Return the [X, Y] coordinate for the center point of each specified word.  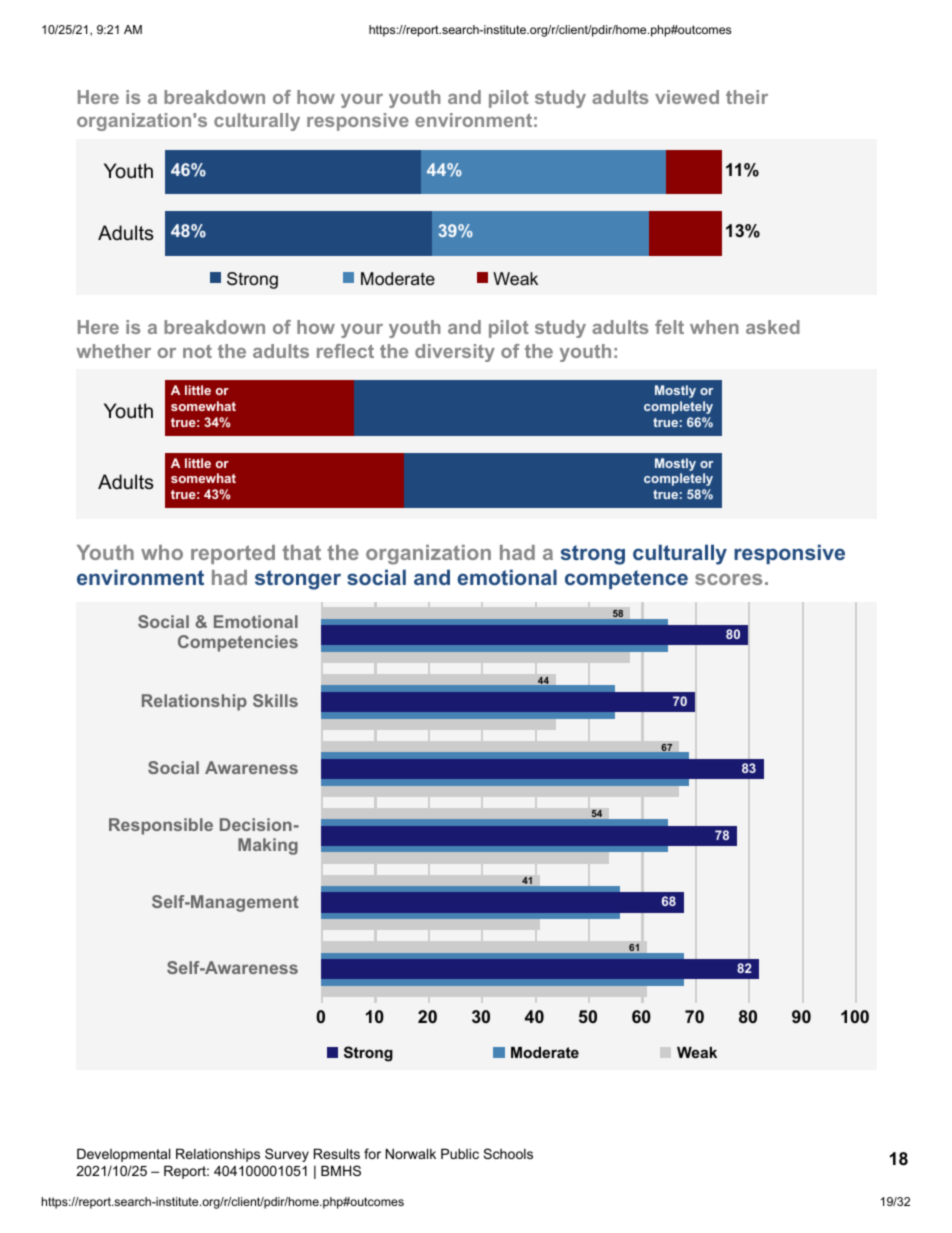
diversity [455, 353]
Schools [508, 1153]
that [301, 552]
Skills [275, 700]
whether [113, 351]
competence [626, 579]
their [747, 97]
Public [460, 1153]
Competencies [238, 643]
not [197, 351]
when [714, 327]
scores [728, 579]
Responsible [161, 826]
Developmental [123, 1155]
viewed [687, 97]
